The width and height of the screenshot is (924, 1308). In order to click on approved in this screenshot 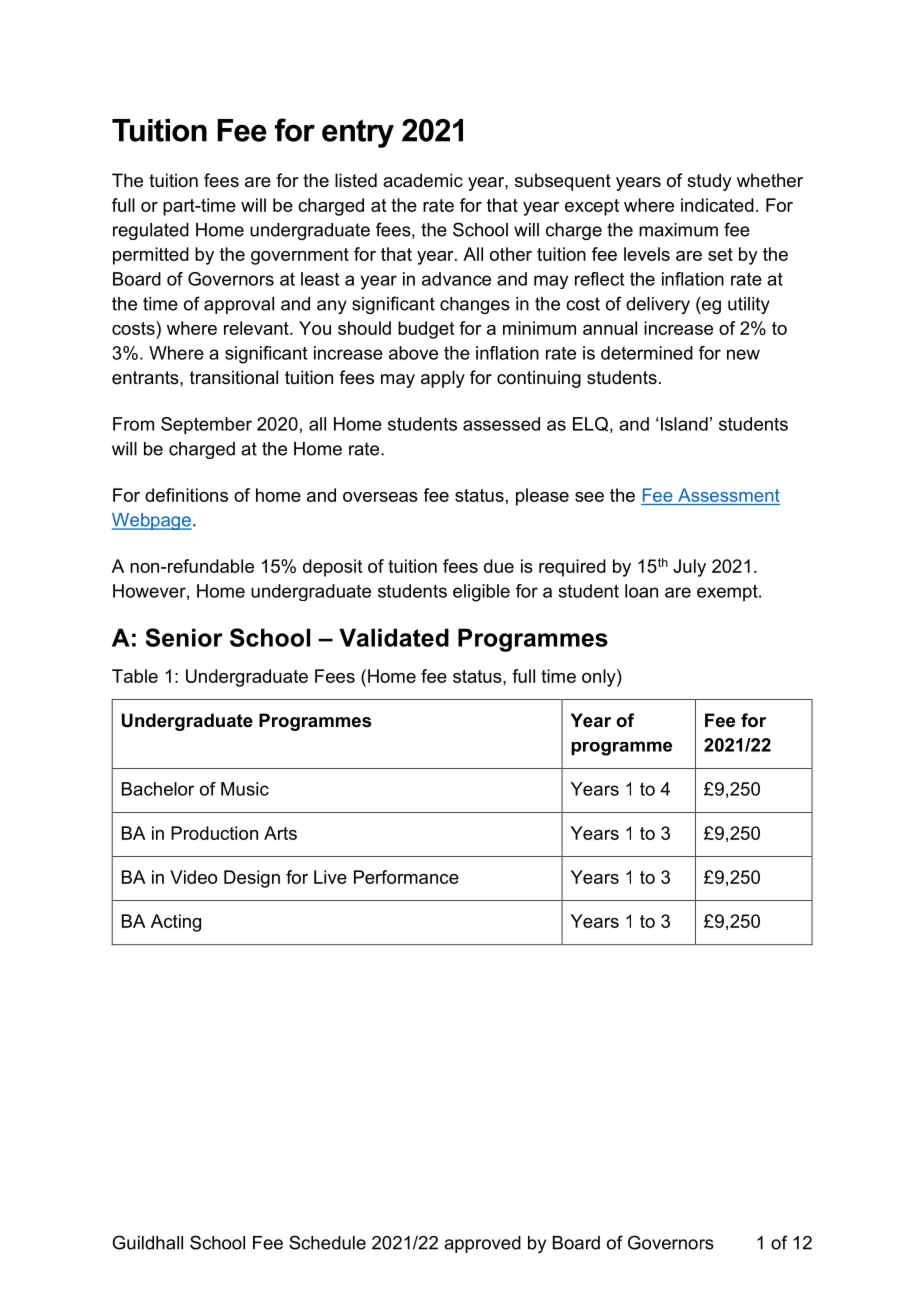, I will do `click(482, 1244)`.
